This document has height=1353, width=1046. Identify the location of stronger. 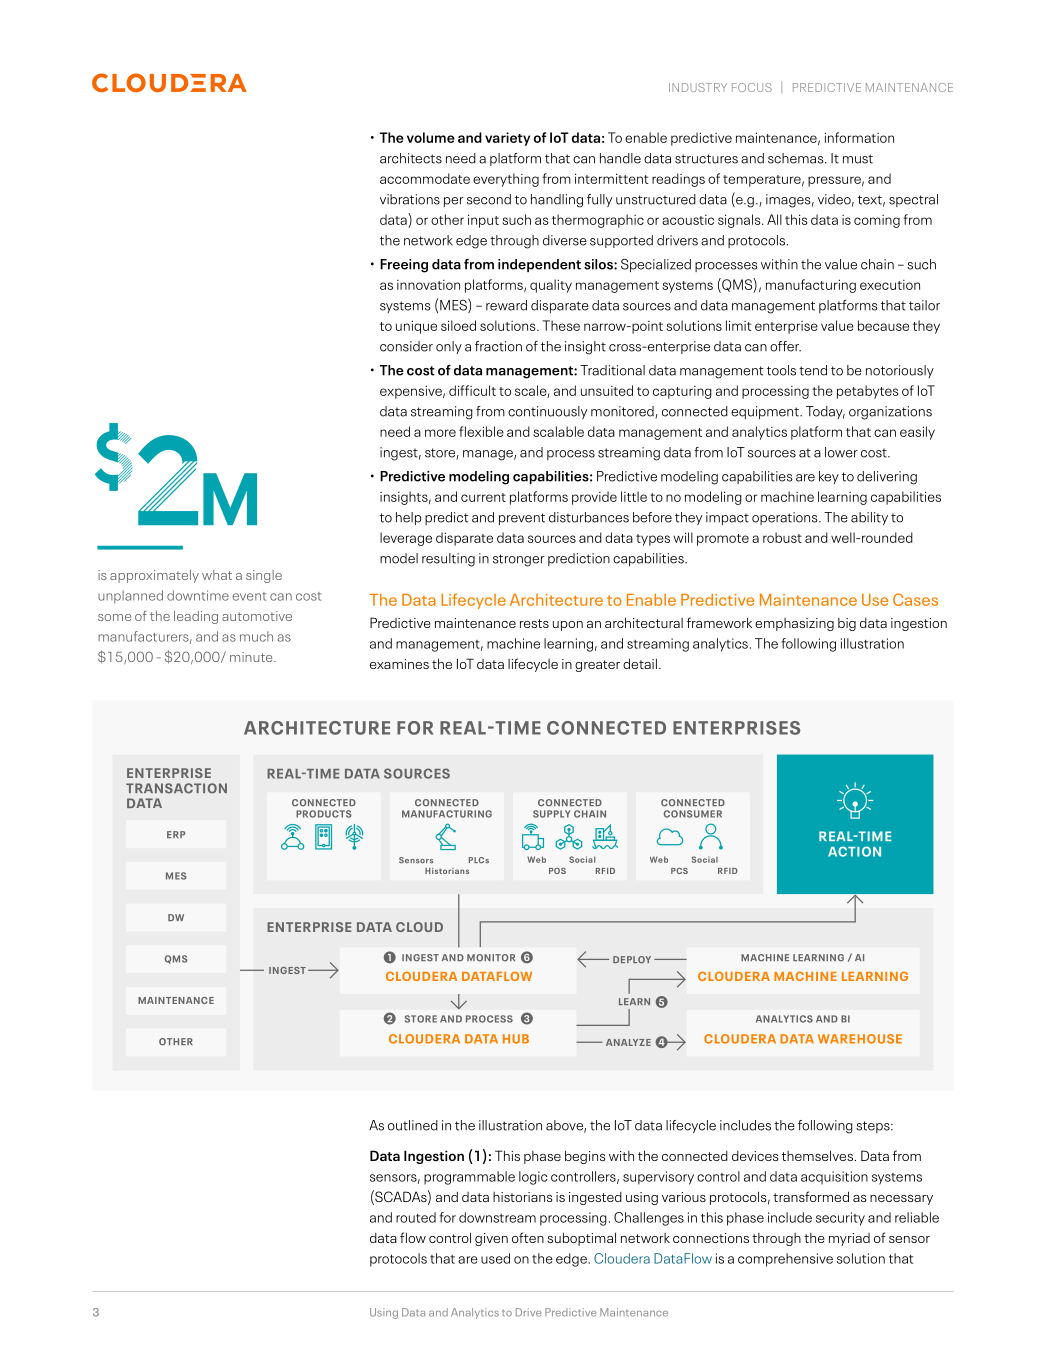
(519, 560).
